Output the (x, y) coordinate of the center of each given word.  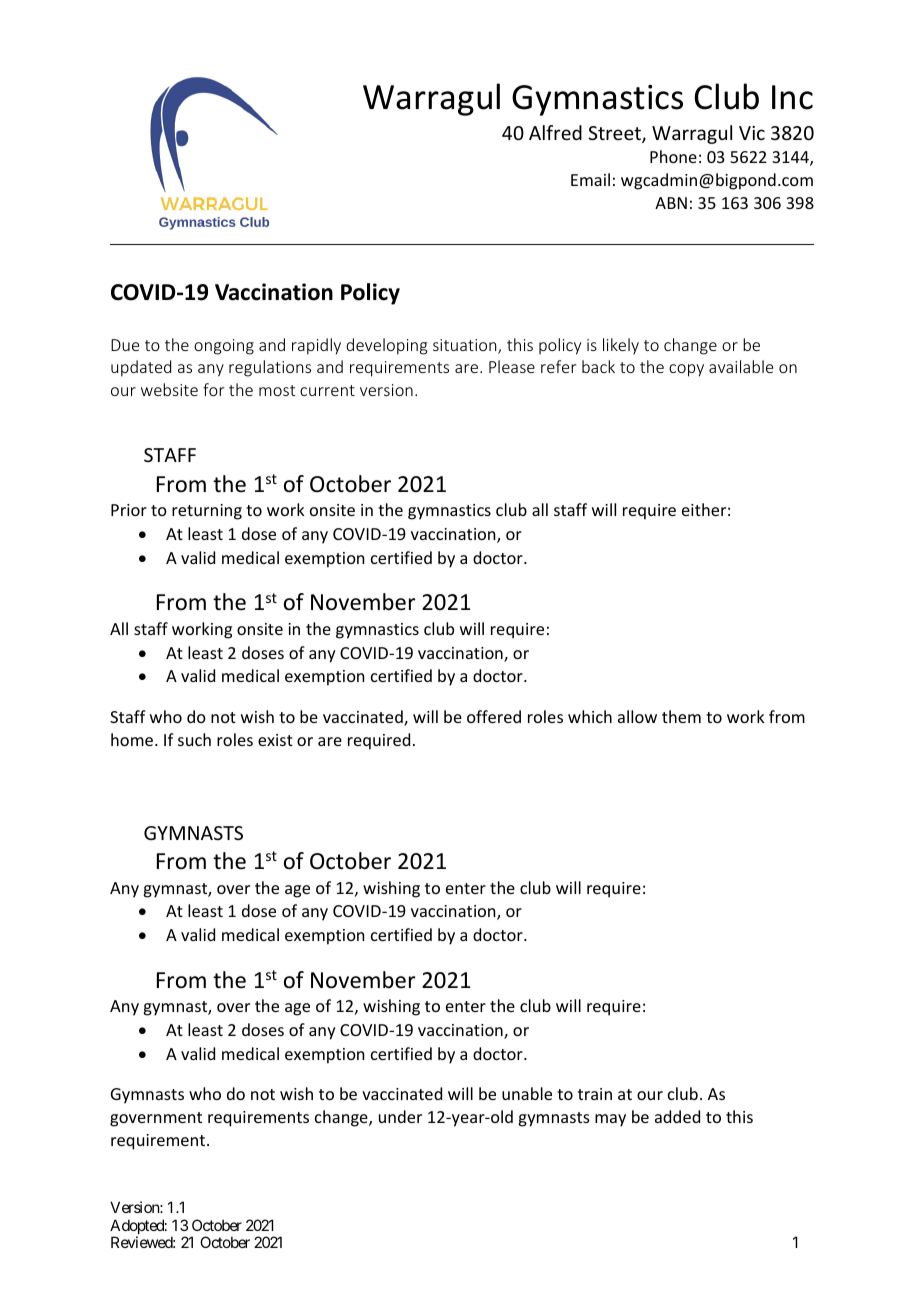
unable (527, 1093)
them (681, 716)
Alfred (555, 132)
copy (686, 370)
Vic (752, 133)
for (213, 389)
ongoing (224, 347)
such (194, 739)
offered (494, 716)
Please (512, 366)
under (400, 1116)
